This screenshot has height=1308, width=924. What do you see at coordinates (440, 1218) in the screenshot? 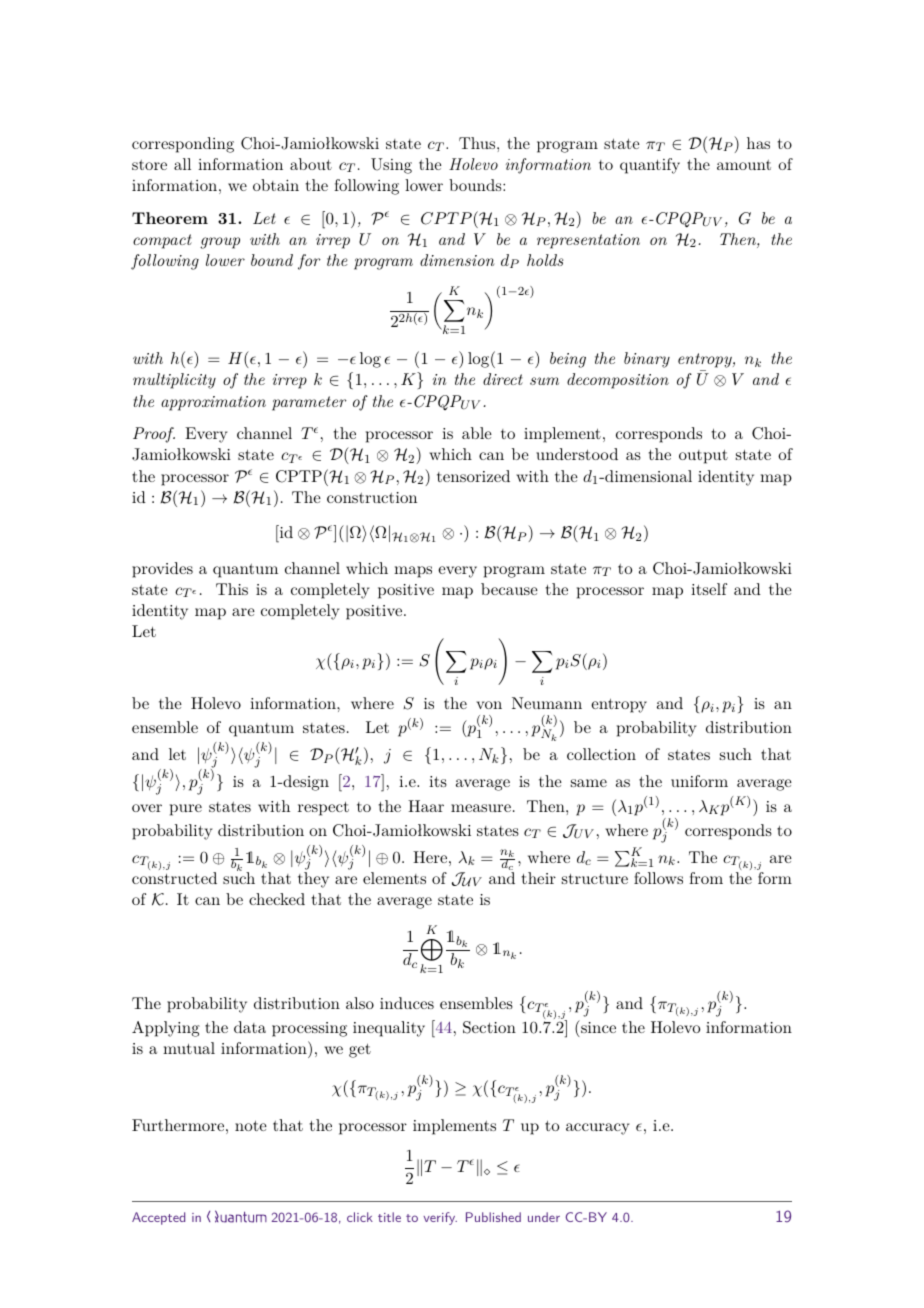
I see `verify` at bounding box center [440, 1218].
